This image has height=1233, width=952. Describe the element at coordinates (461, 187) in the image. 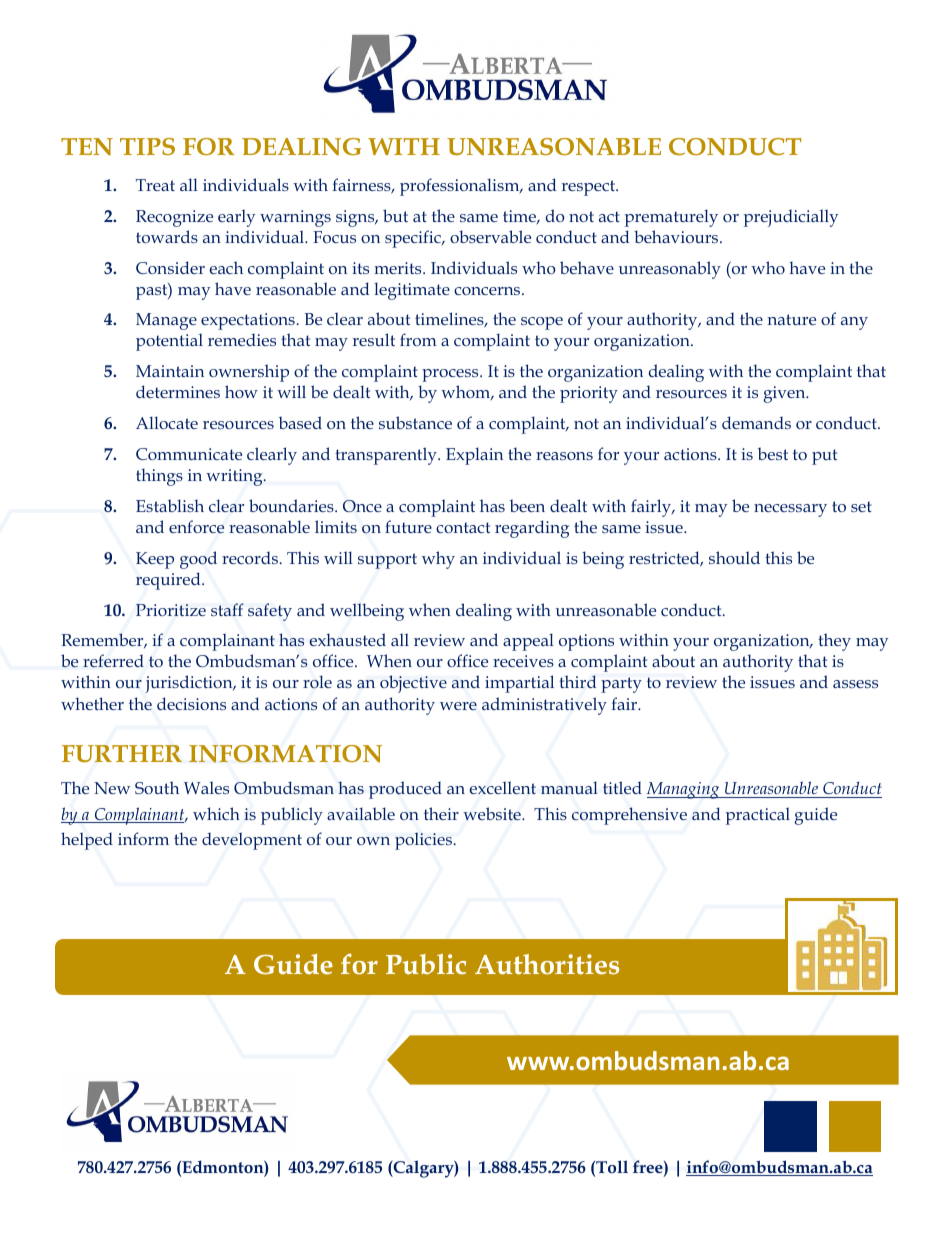

I see `professionalism` at that location.
